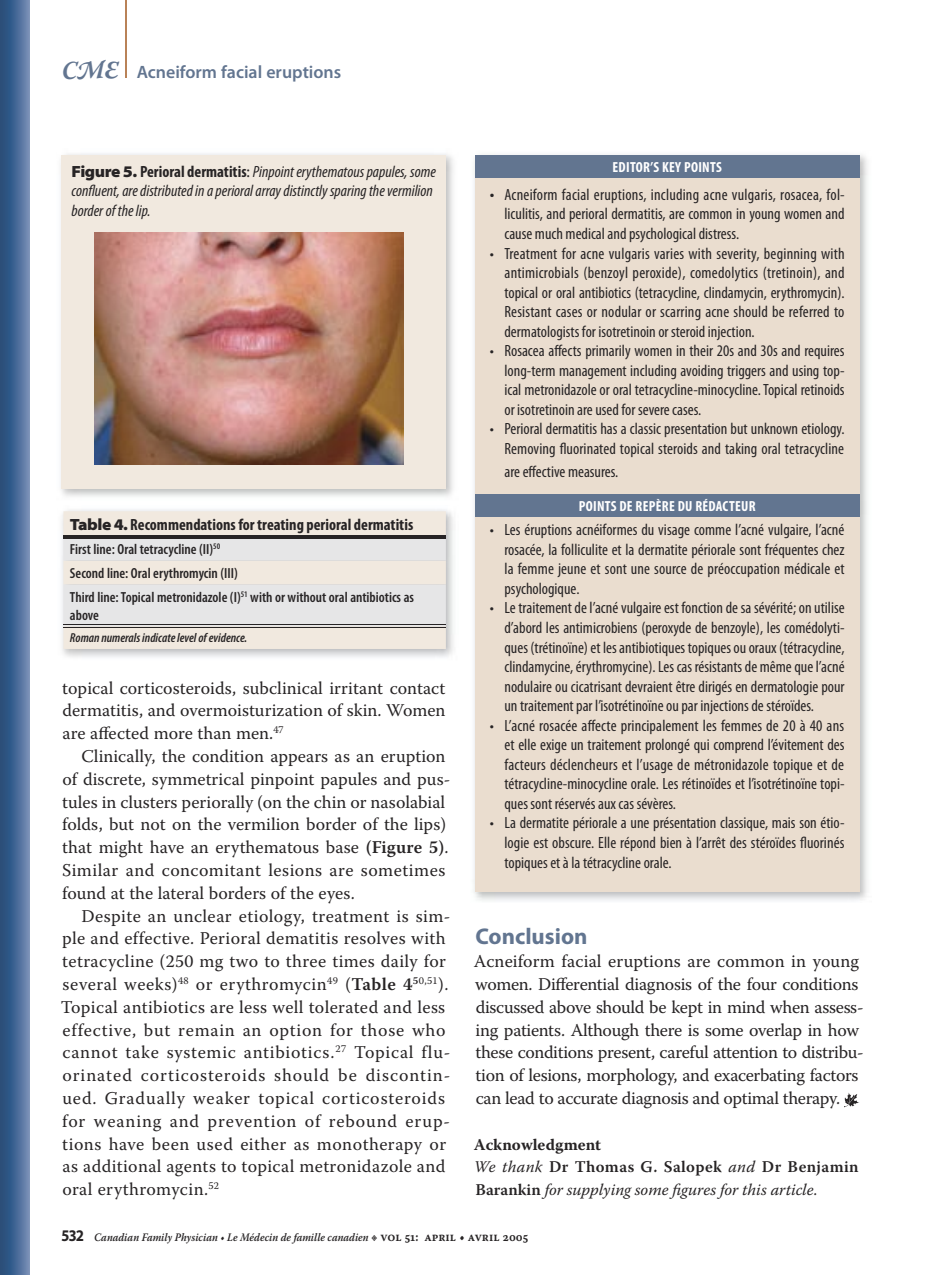 Image resolution: width=952 pixels, height=1275 pixels. Describe the element at coordinates (417, 689) in the screenshot. I see `contact` at that location.
